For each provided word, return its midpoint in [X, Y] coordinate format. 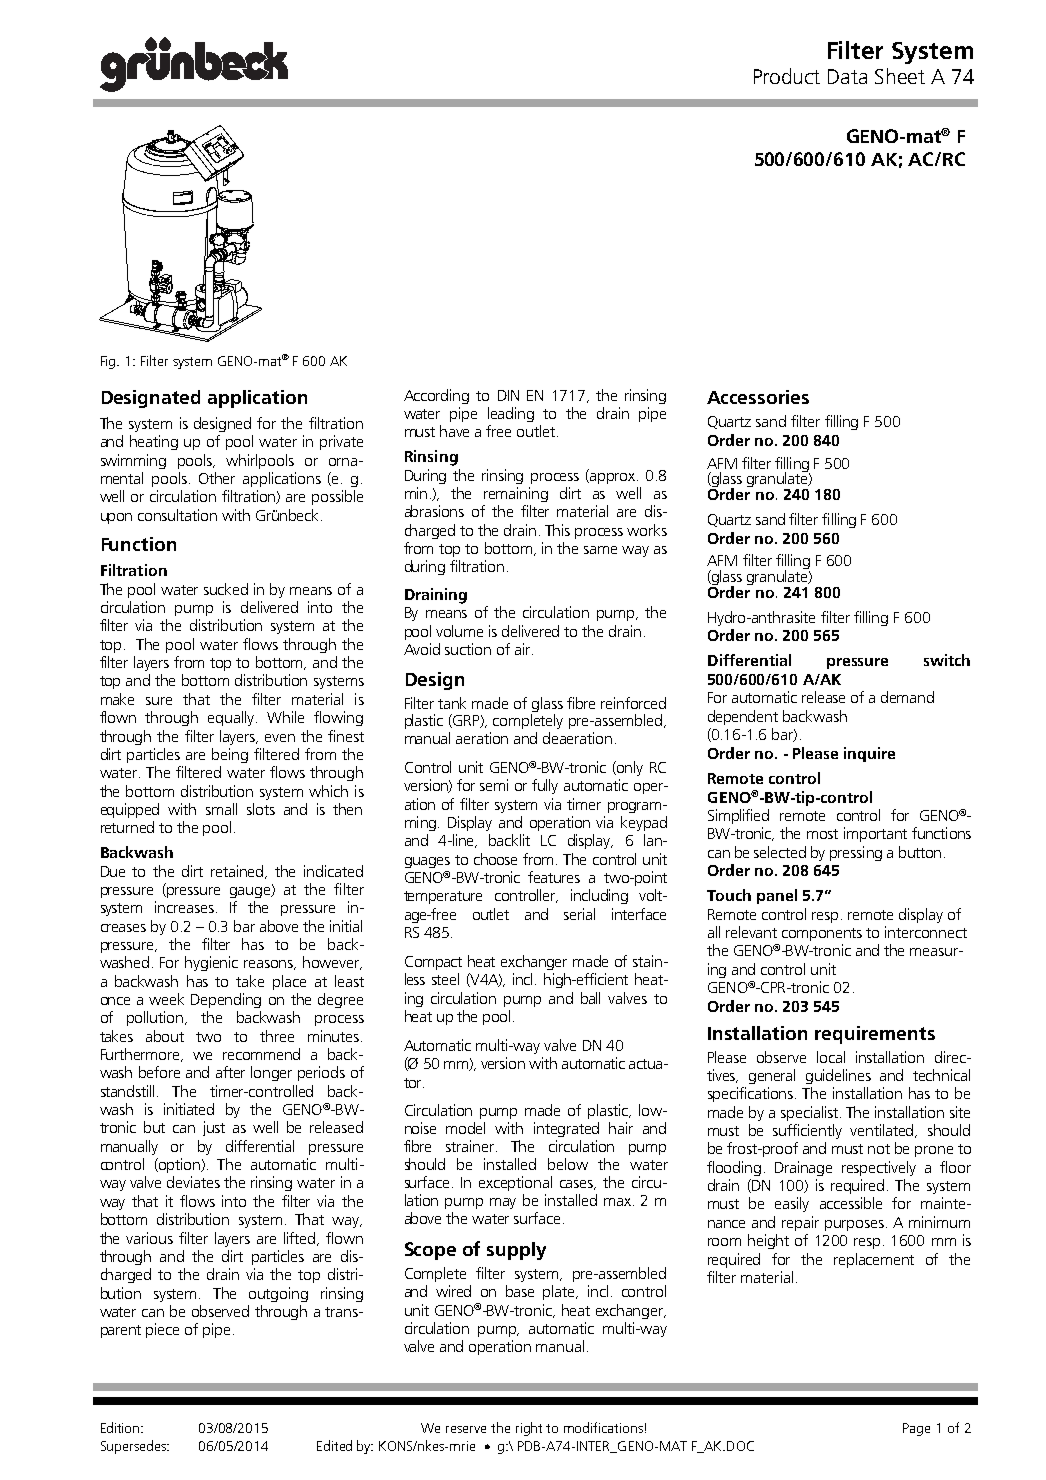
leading [511, 414]
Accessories [758, 397]
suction [468, 649]
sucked [226, 589]
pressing [856, 853]
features [554, 877]
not [879, 1149]
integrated [566, 1129]
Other [217, 478]
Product [787, 76]
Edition [121, 1427]
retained [238, 872]
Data [847, 76]
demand [907, 697]
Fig [109, 362]
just [214, 1128]
